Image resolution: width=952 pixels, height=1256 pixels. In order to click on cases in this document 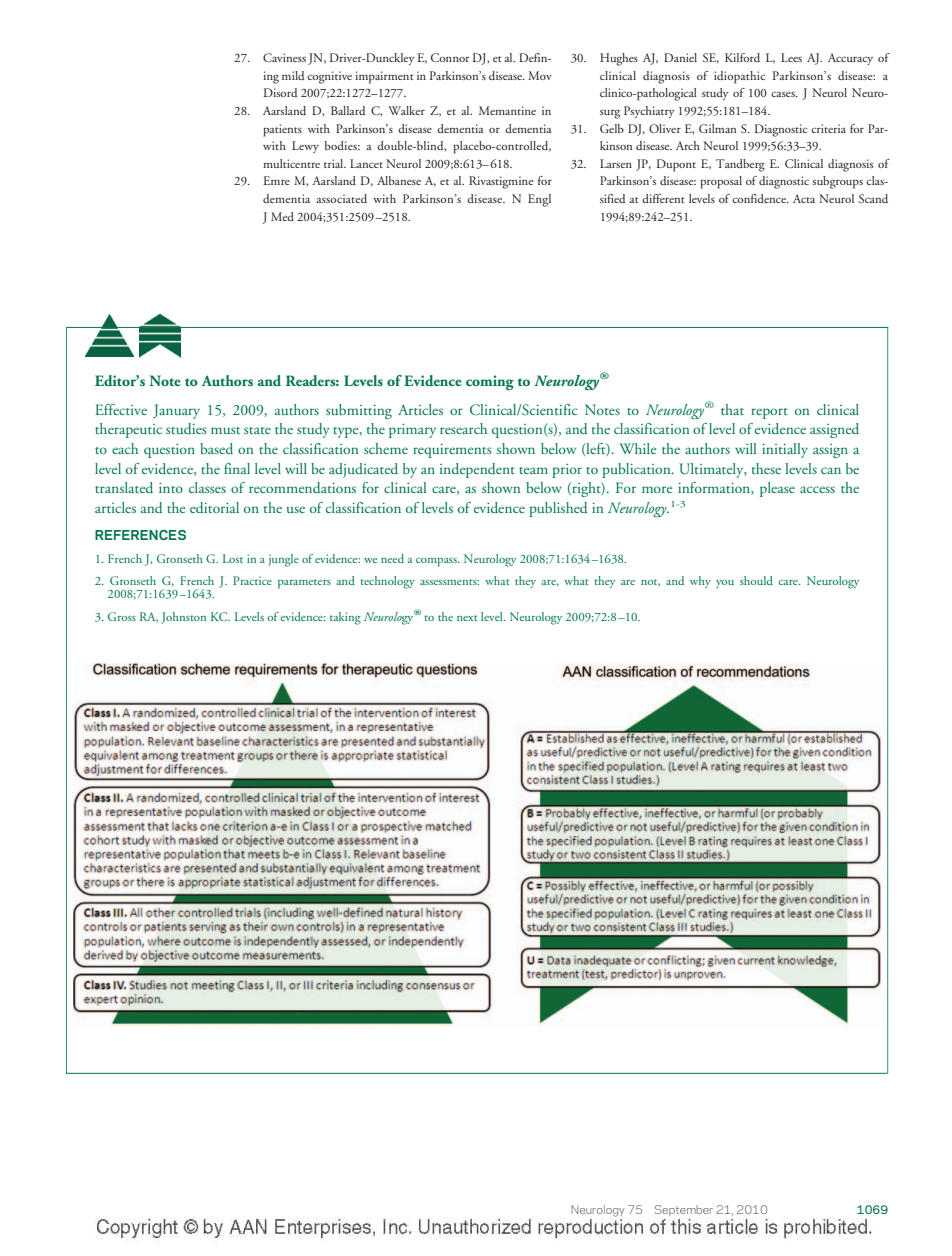, I will do `click(784, 94)`.
